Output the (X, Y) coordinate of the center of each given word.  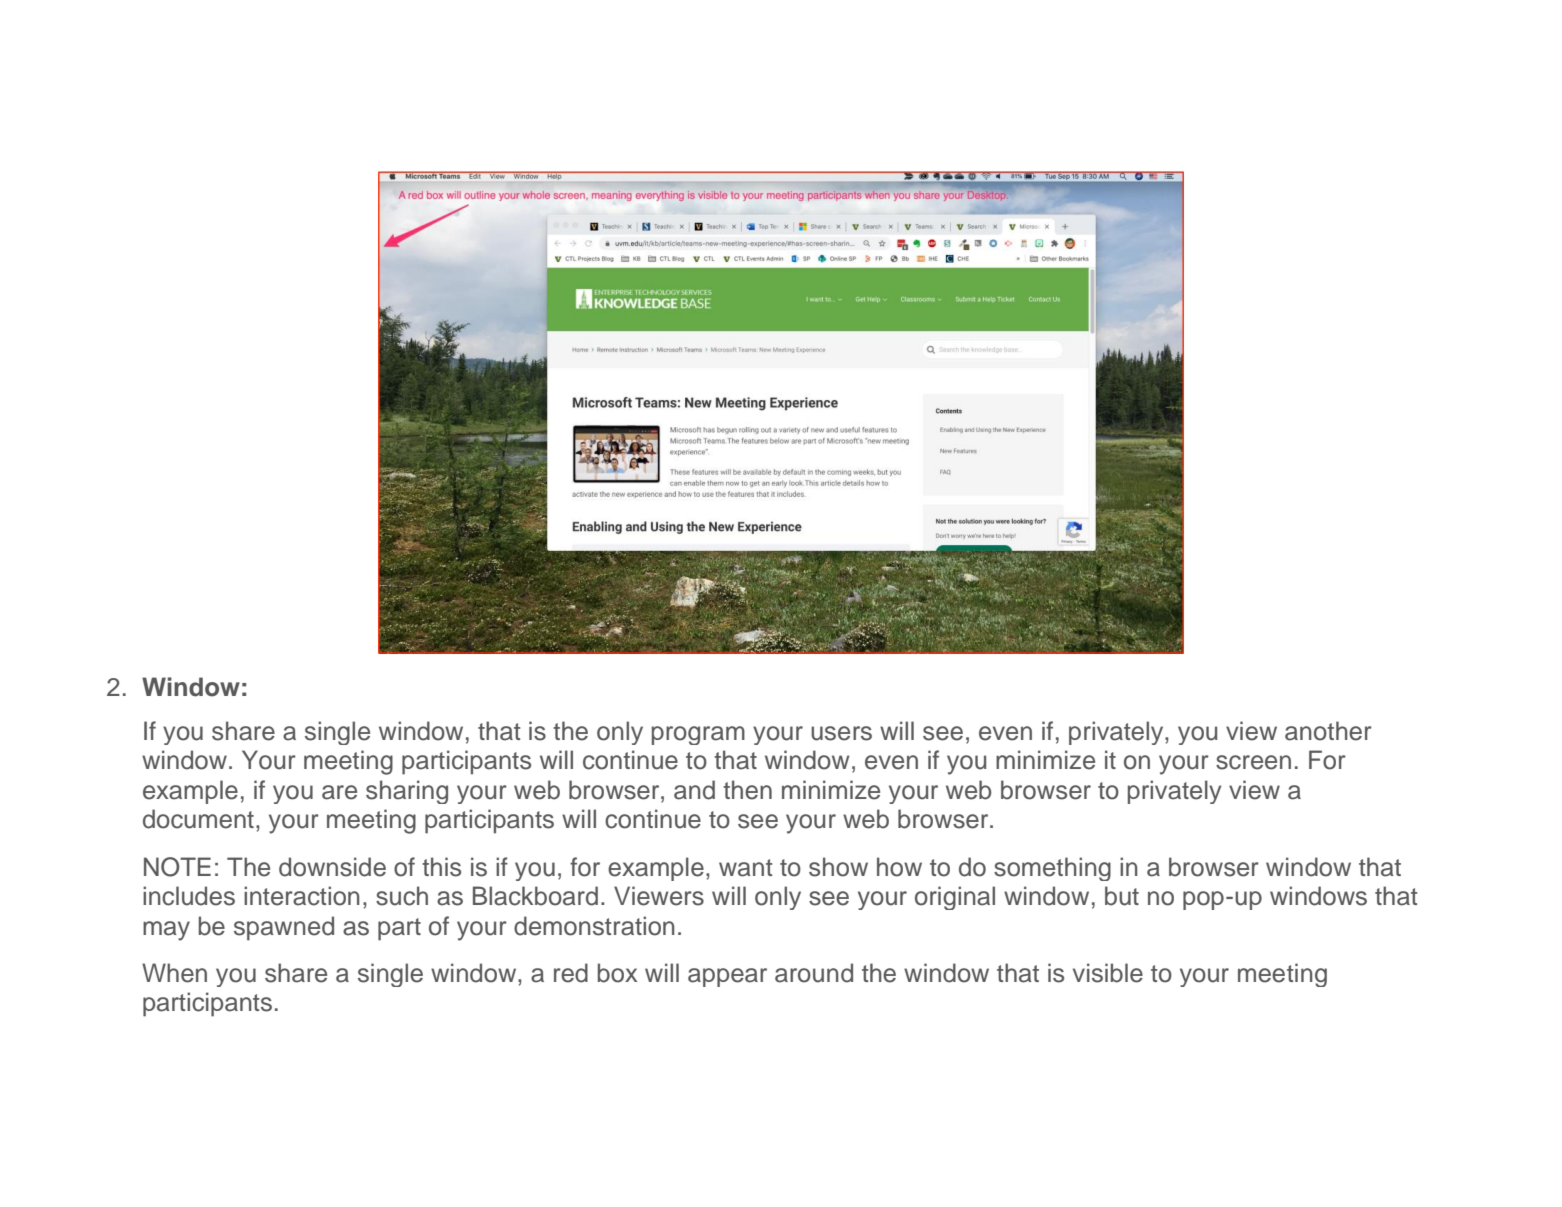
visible (1108, 973)
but (1122, 896)
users (841, 733)
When (174, 973)
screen (1253, 762)
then (747, 790)
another (1328, 731)
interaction (302, 896)
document (198, 819)
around (814, 973)
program (698, 735)
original (955, 898)
